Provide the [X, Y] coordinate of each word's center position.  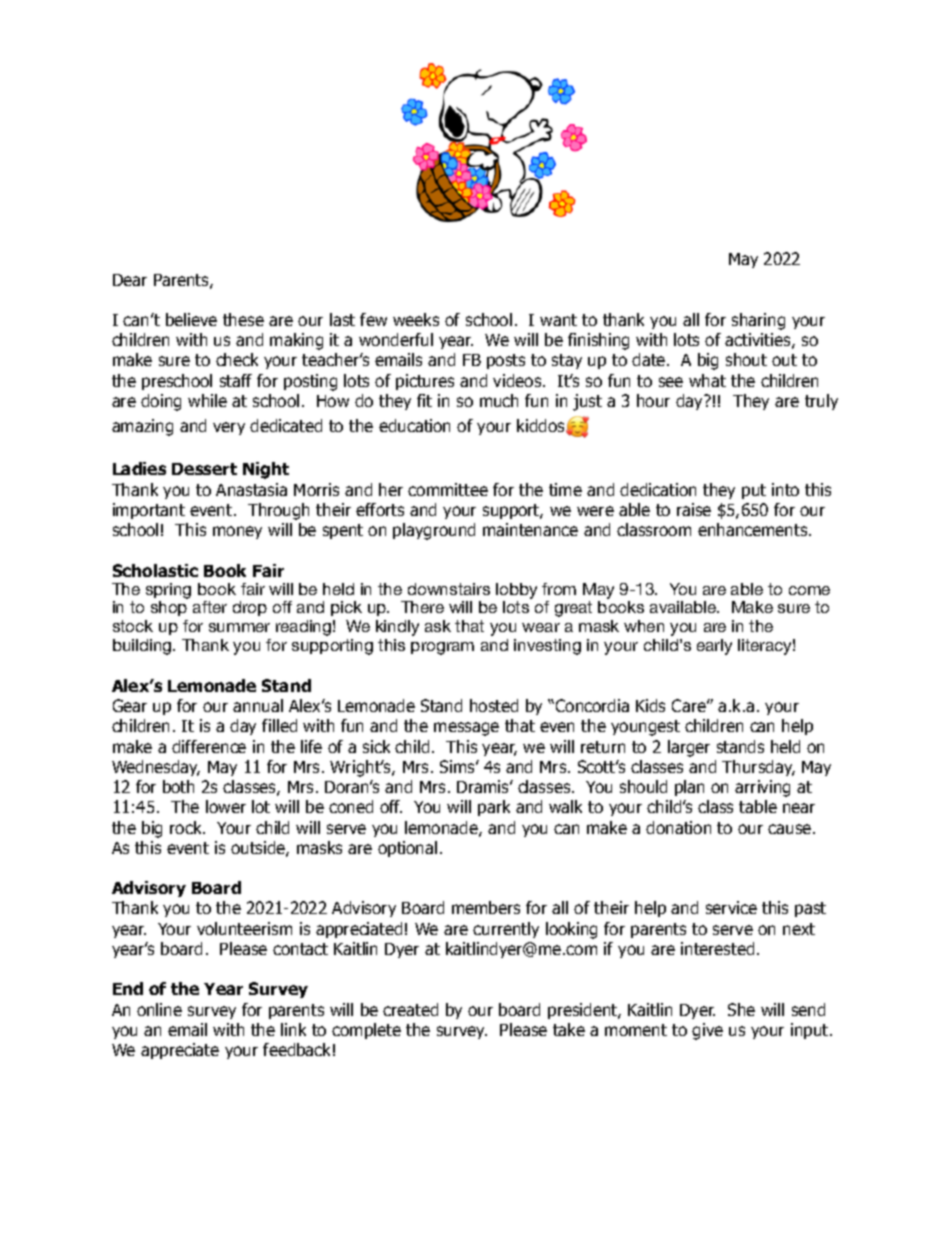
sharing [758, 321]
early [714, 647]
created [410, 1009]
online [159, 1009]
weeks [416, 319]
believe [191, 319]
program [442, 648]
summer [239, 627]
